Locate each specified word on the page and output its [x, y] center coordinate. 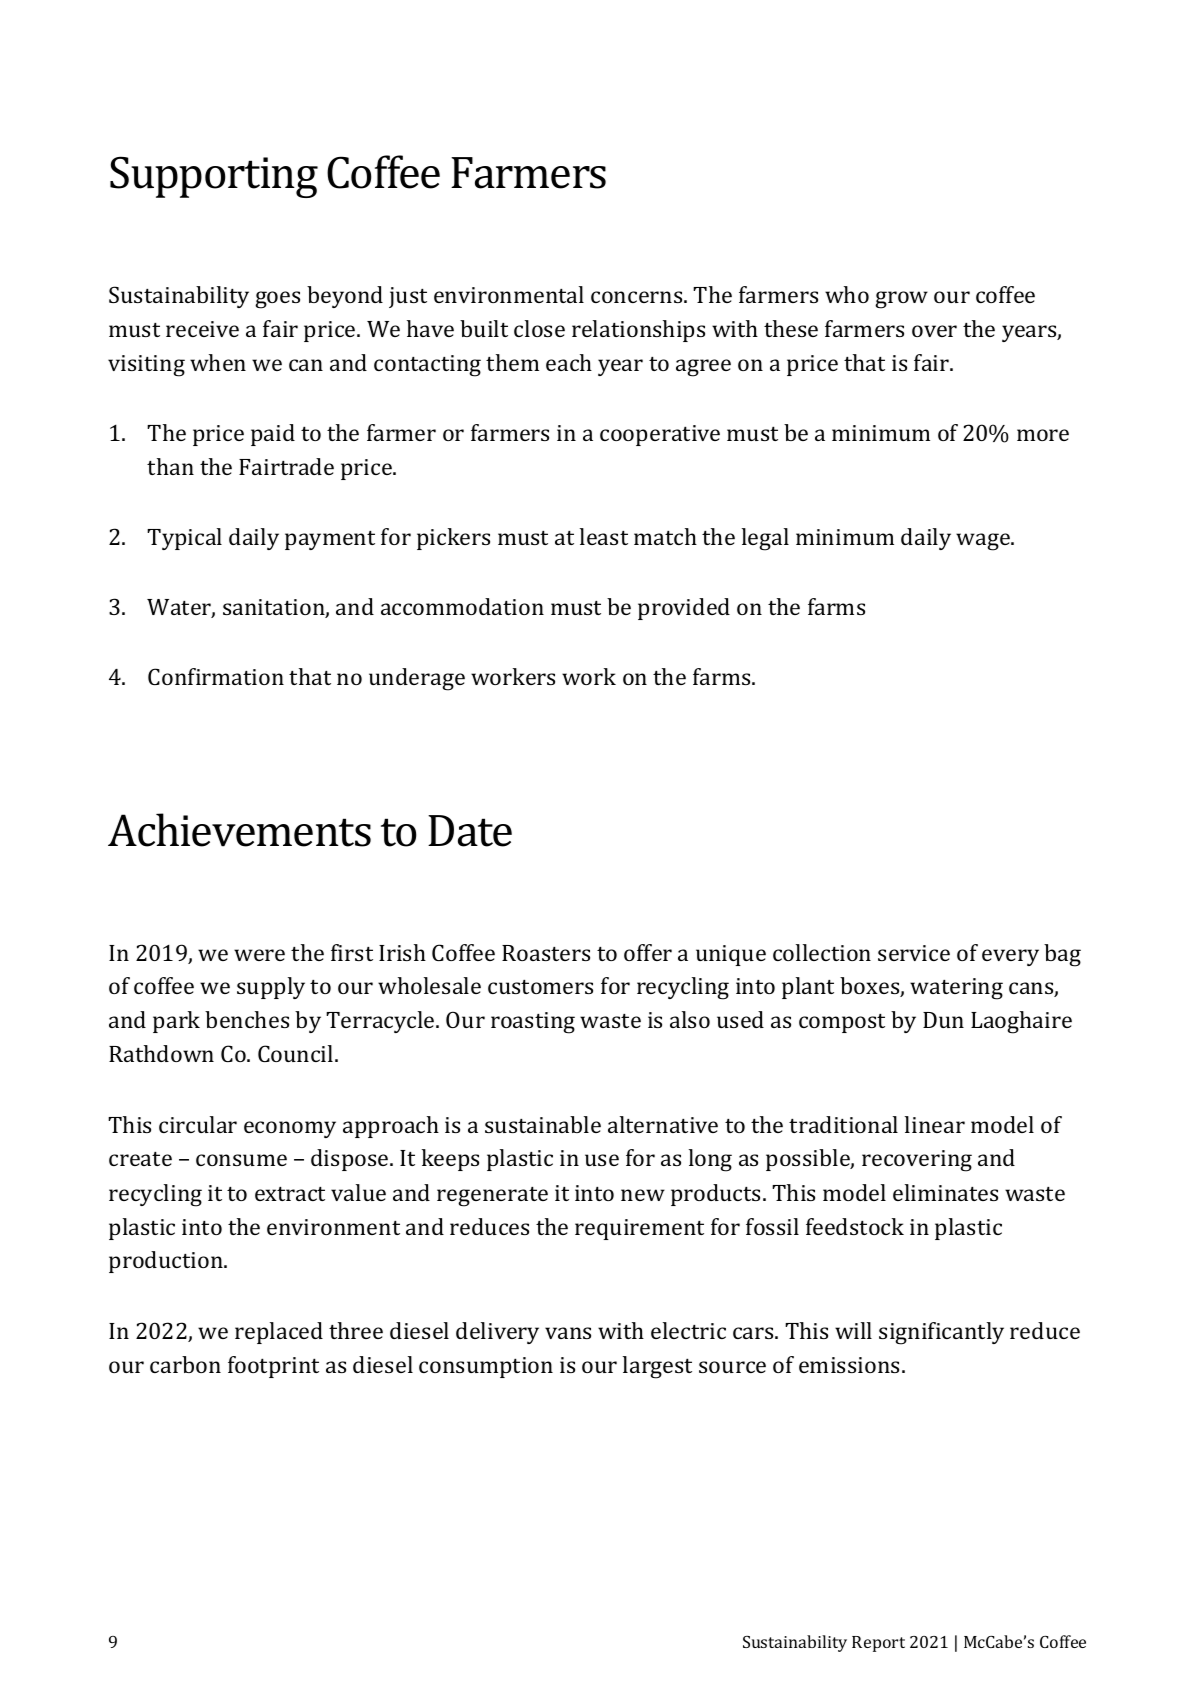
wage [984, 542]
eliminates [945, 1192]
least [604, 536]
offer [648, 952]
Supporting [214, 177]
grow [901, 300]
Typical [184, 539]
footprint [273, 1367]
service [914, 953]
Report [878, 1644]
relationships [638, 331]
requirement [639, 1229]
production [167, 1262]
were [259, 955]
